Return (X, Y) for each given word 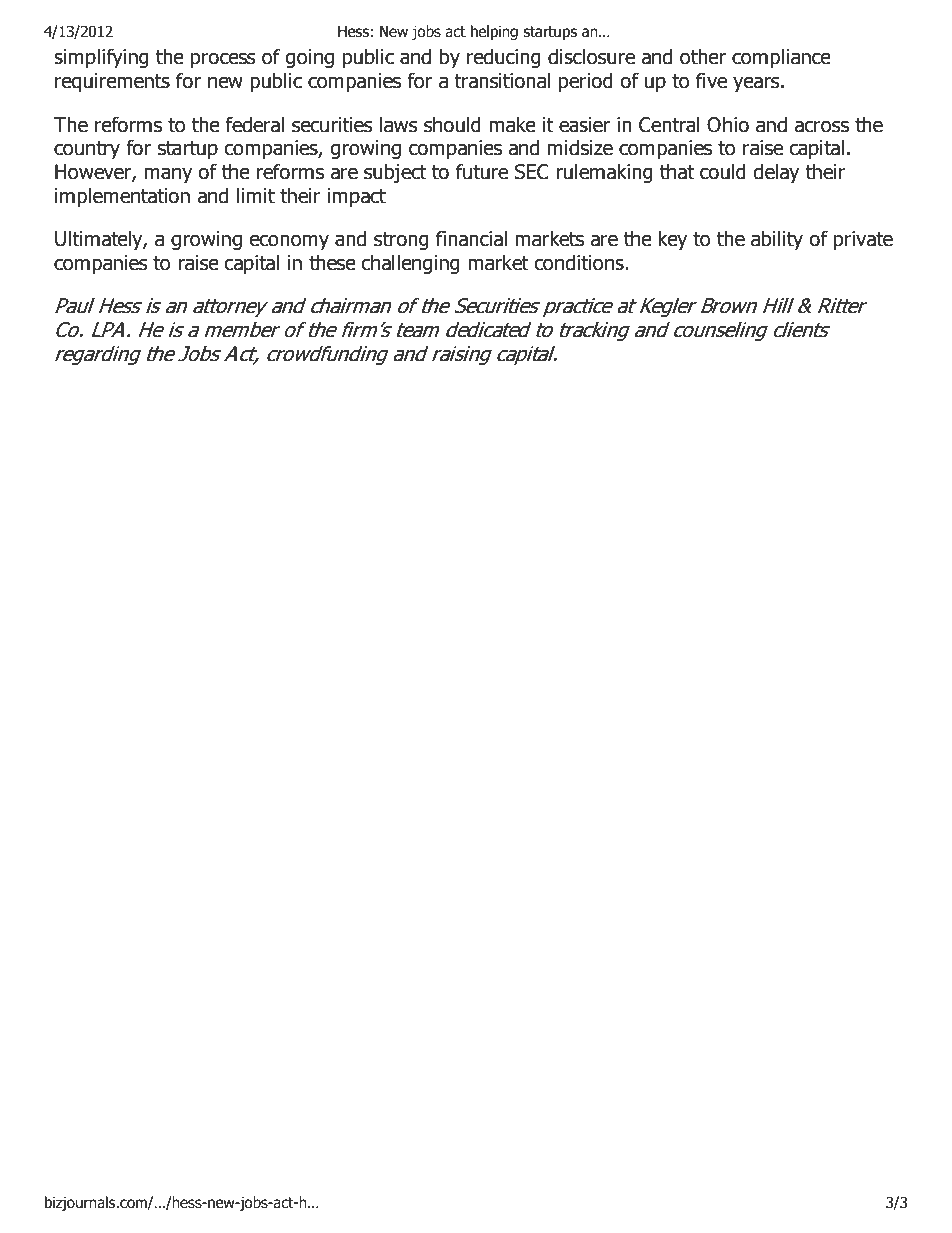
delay (776, 173)
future (482, 171)
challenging (410, 264)
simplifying (101, 58)
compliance (781, 58)
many (168, 175)
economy (289, 242)
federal (255, 124)
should (452, 124)
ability (777, 240)
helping (494, 32)
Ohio (728, 124)
